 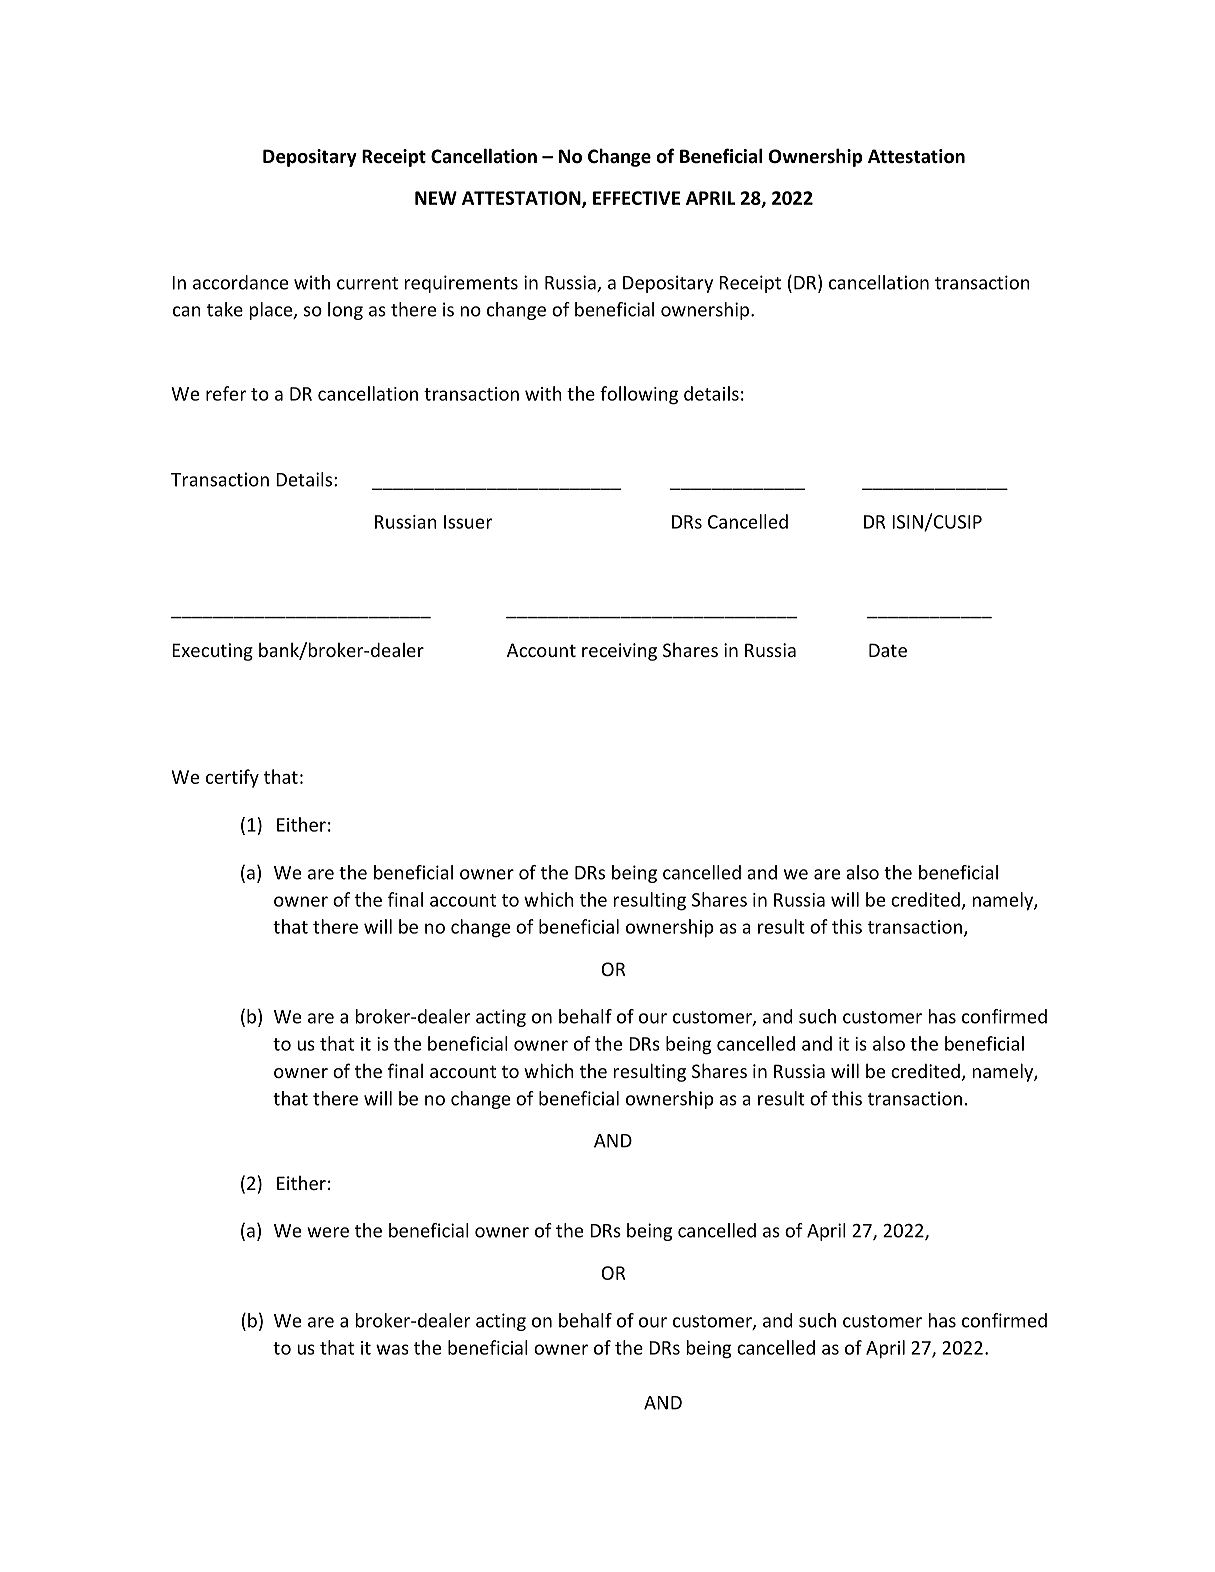 What do you see at coordinates (619, 652) in the screenshot?
I see `receiving` at bounding box center [619, 652].
